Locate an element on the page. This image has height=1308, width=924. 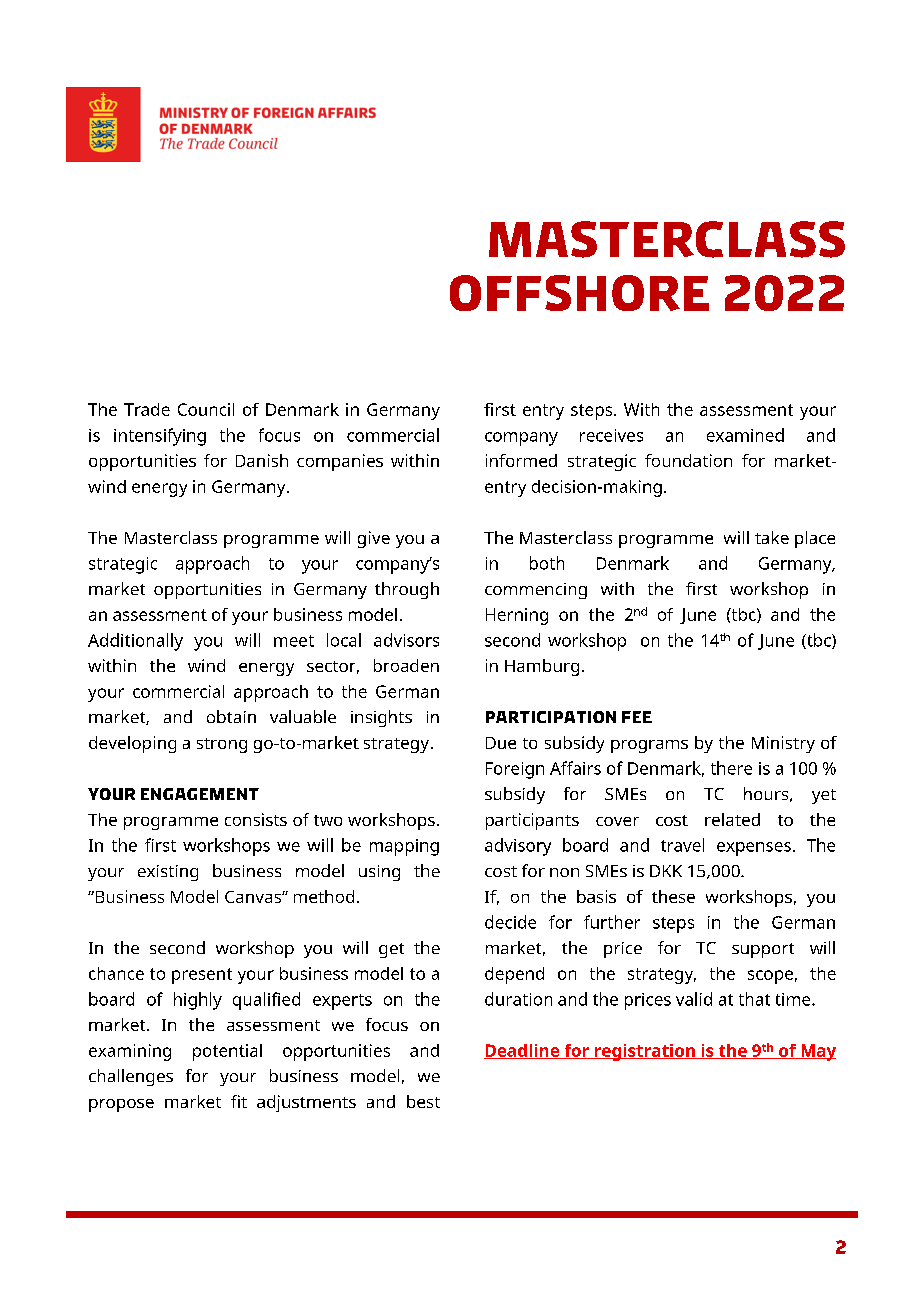
Additionally is located at coordinates (135, 642).
